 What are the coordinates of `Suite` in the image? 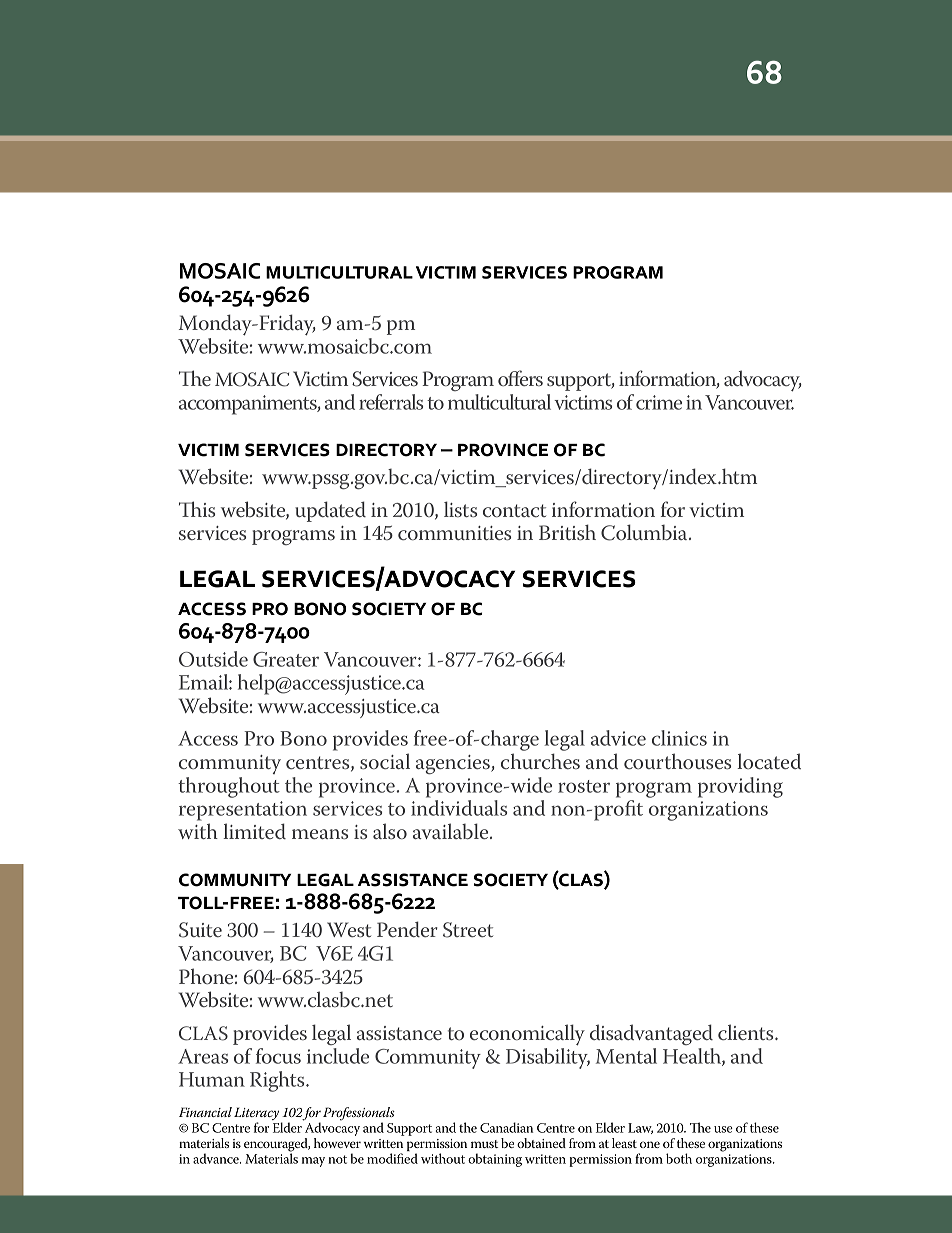 It's located at (200, 930).
